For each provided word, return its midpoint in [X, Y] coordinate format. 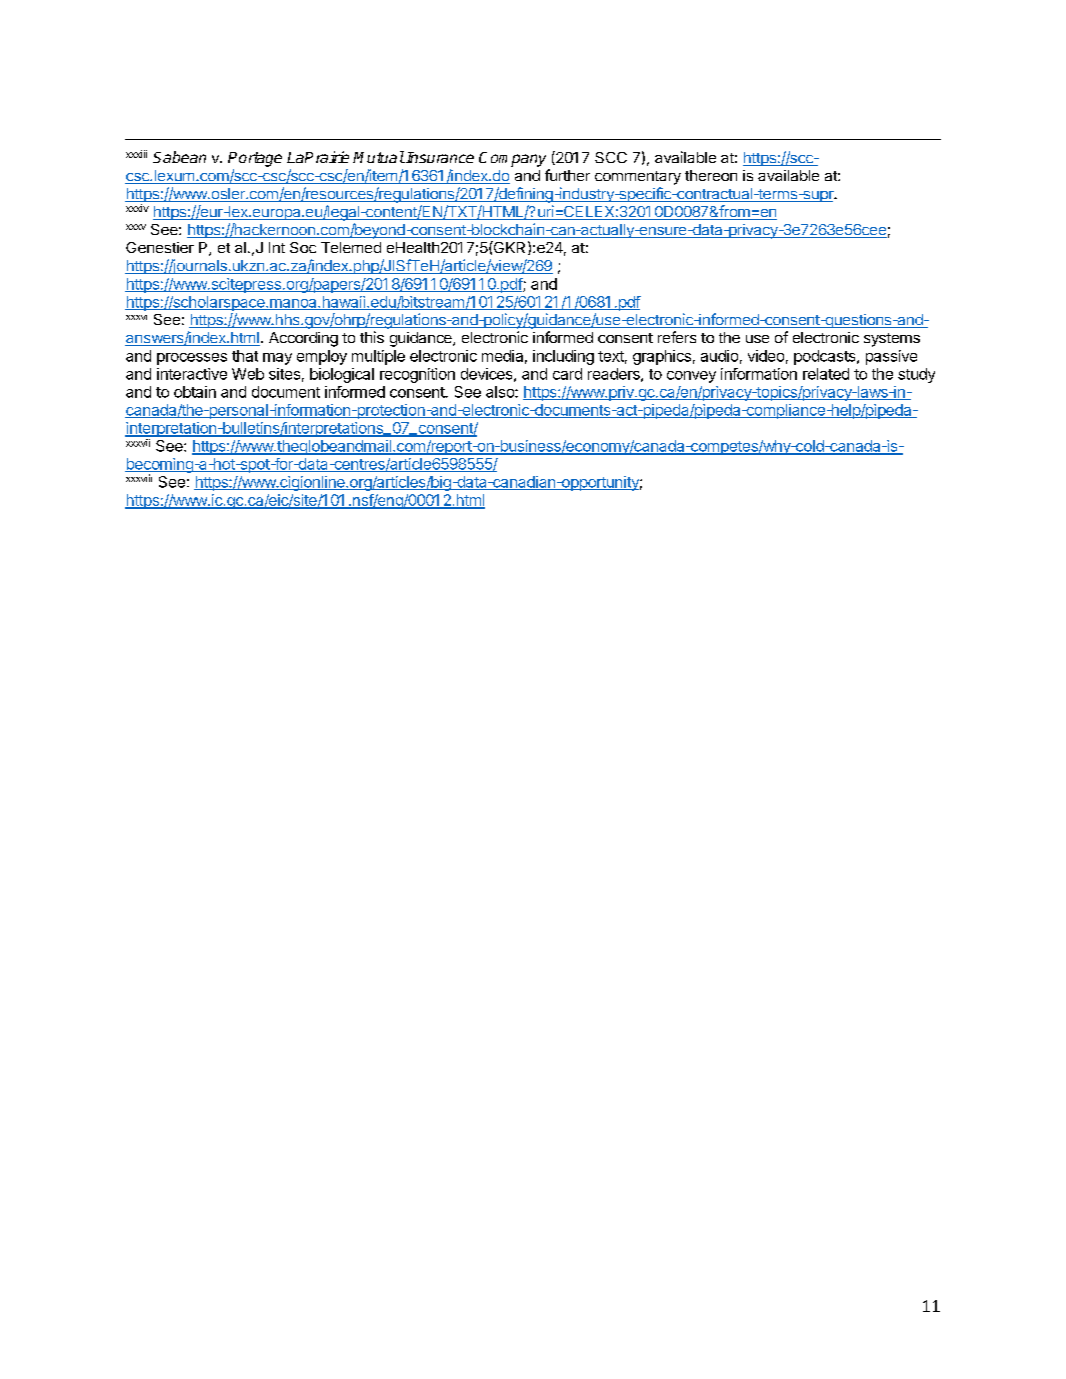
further [567, 175]
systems [892, 340]
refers [677, 337]
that [245, 356]
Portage [255, 159]
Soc [303, 247]
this [372, 337]
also [501, 392]
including [563, 357]
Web [248, 374]
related [826, 374]
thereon [711, 175]
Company [512, 159]
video [766, 356]
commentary [638, 178]
